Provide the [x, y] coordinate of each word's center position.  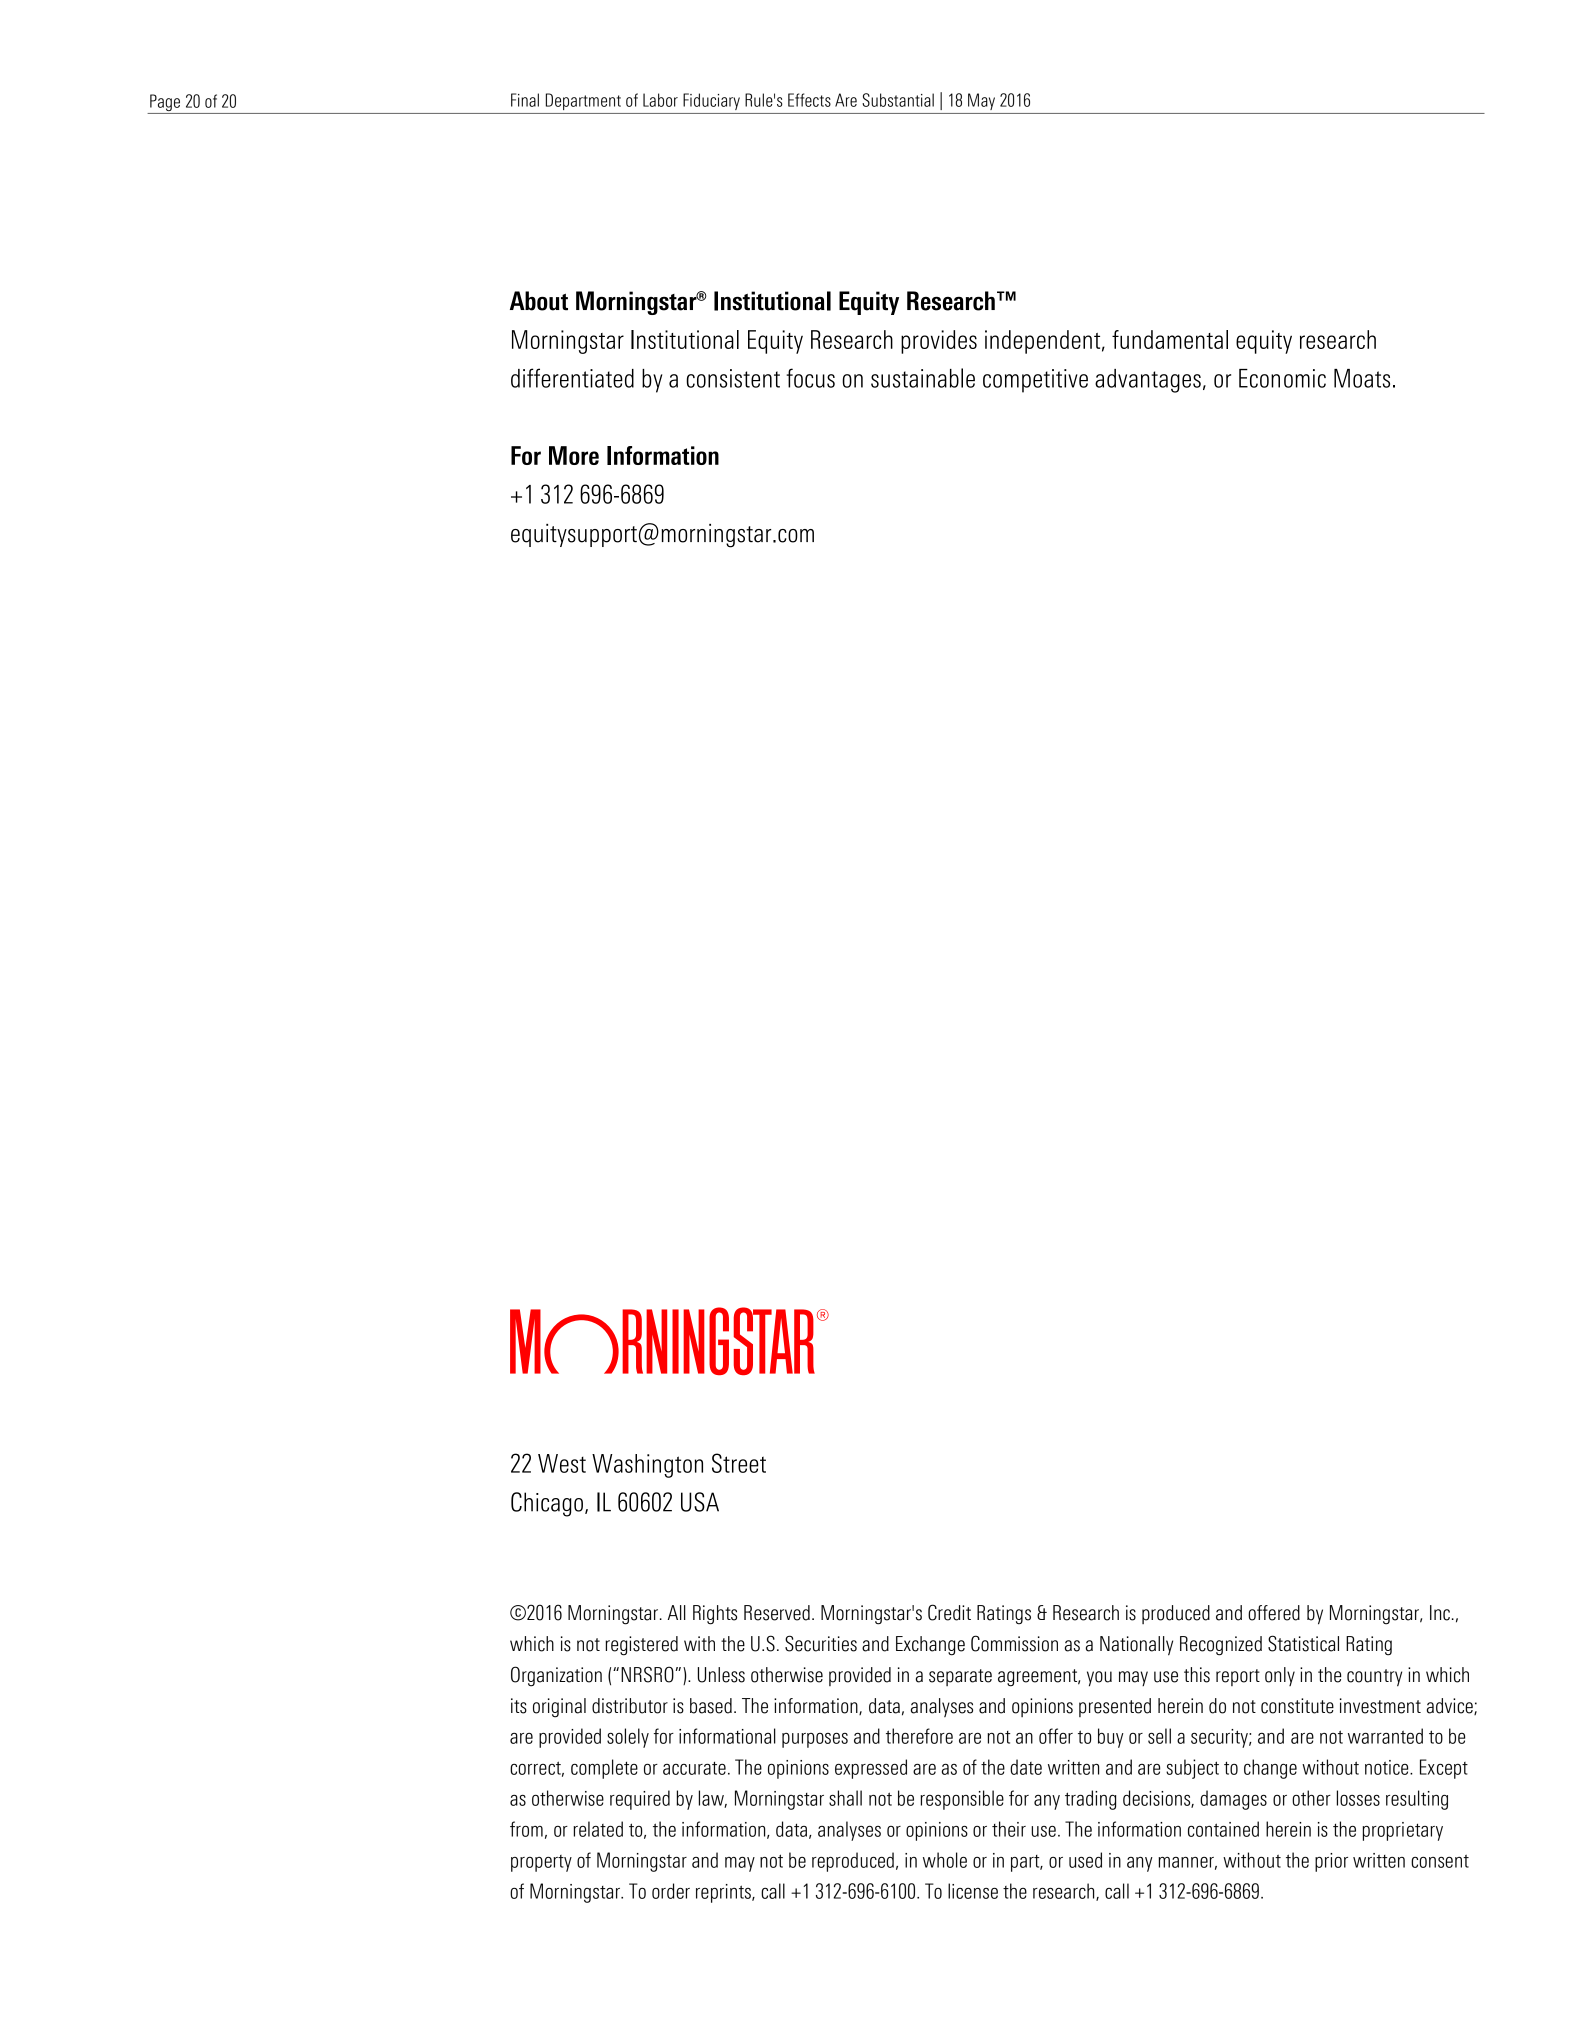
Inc [1440, 1613]
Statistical [1303, 1643]
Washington [647, 1466]
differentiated [572, 378]
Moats [1362, 378]
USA [700, 1502]
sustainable [923, 378]
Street [739, 1463]
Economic [1282, 378]
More [574, 455]
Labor [660, 100]
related [598, 1829]
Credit [949, 1612]
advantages [1148, 381]
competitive [1035, 381]
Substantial [898, 100]
